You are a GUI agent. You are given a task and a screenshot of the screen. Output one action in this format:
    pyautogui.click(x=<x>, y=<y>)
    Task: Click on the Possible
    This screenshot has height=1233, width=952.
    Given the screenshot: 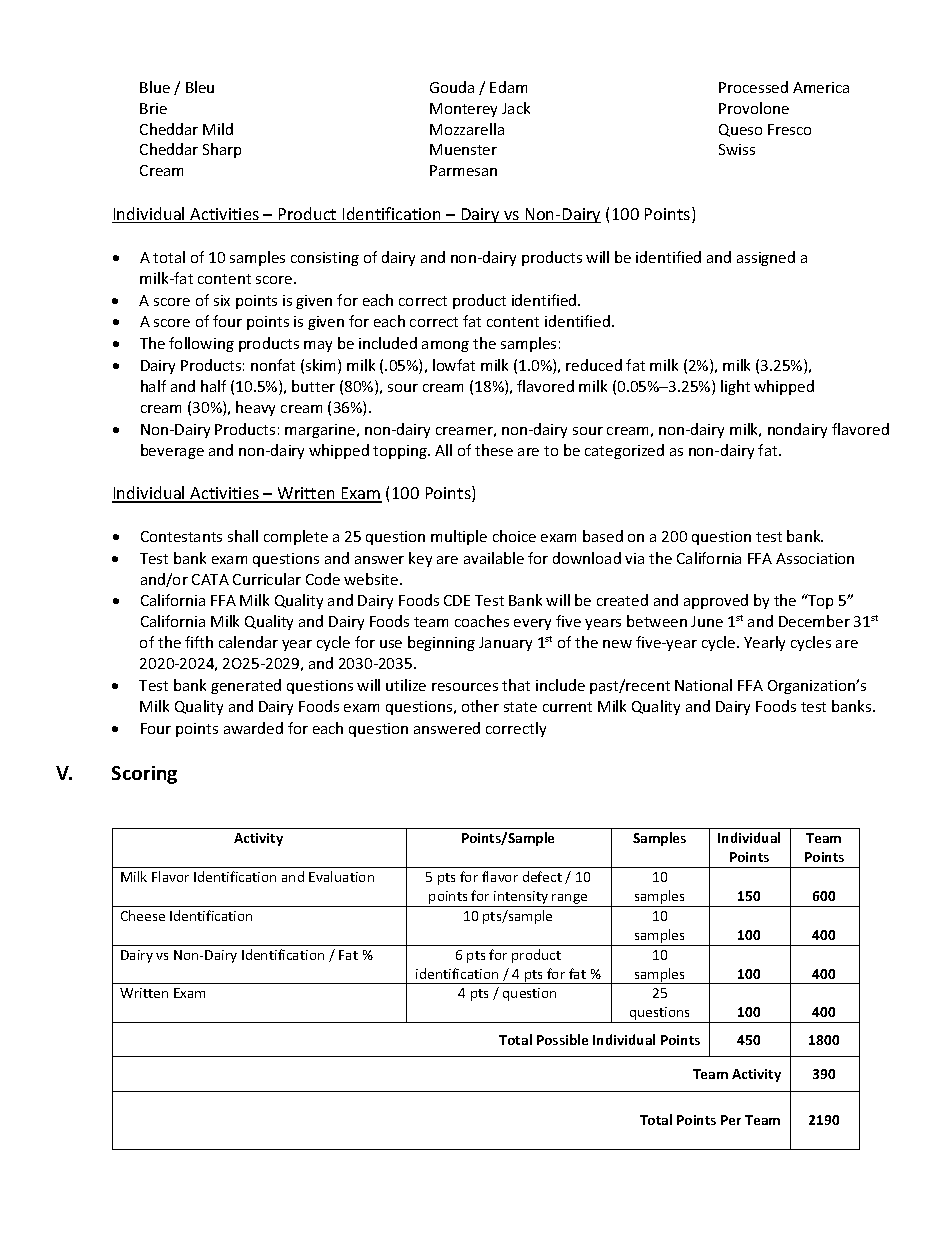 What is the action you would take?
    pyautogui.click(x=562, y=1039)
